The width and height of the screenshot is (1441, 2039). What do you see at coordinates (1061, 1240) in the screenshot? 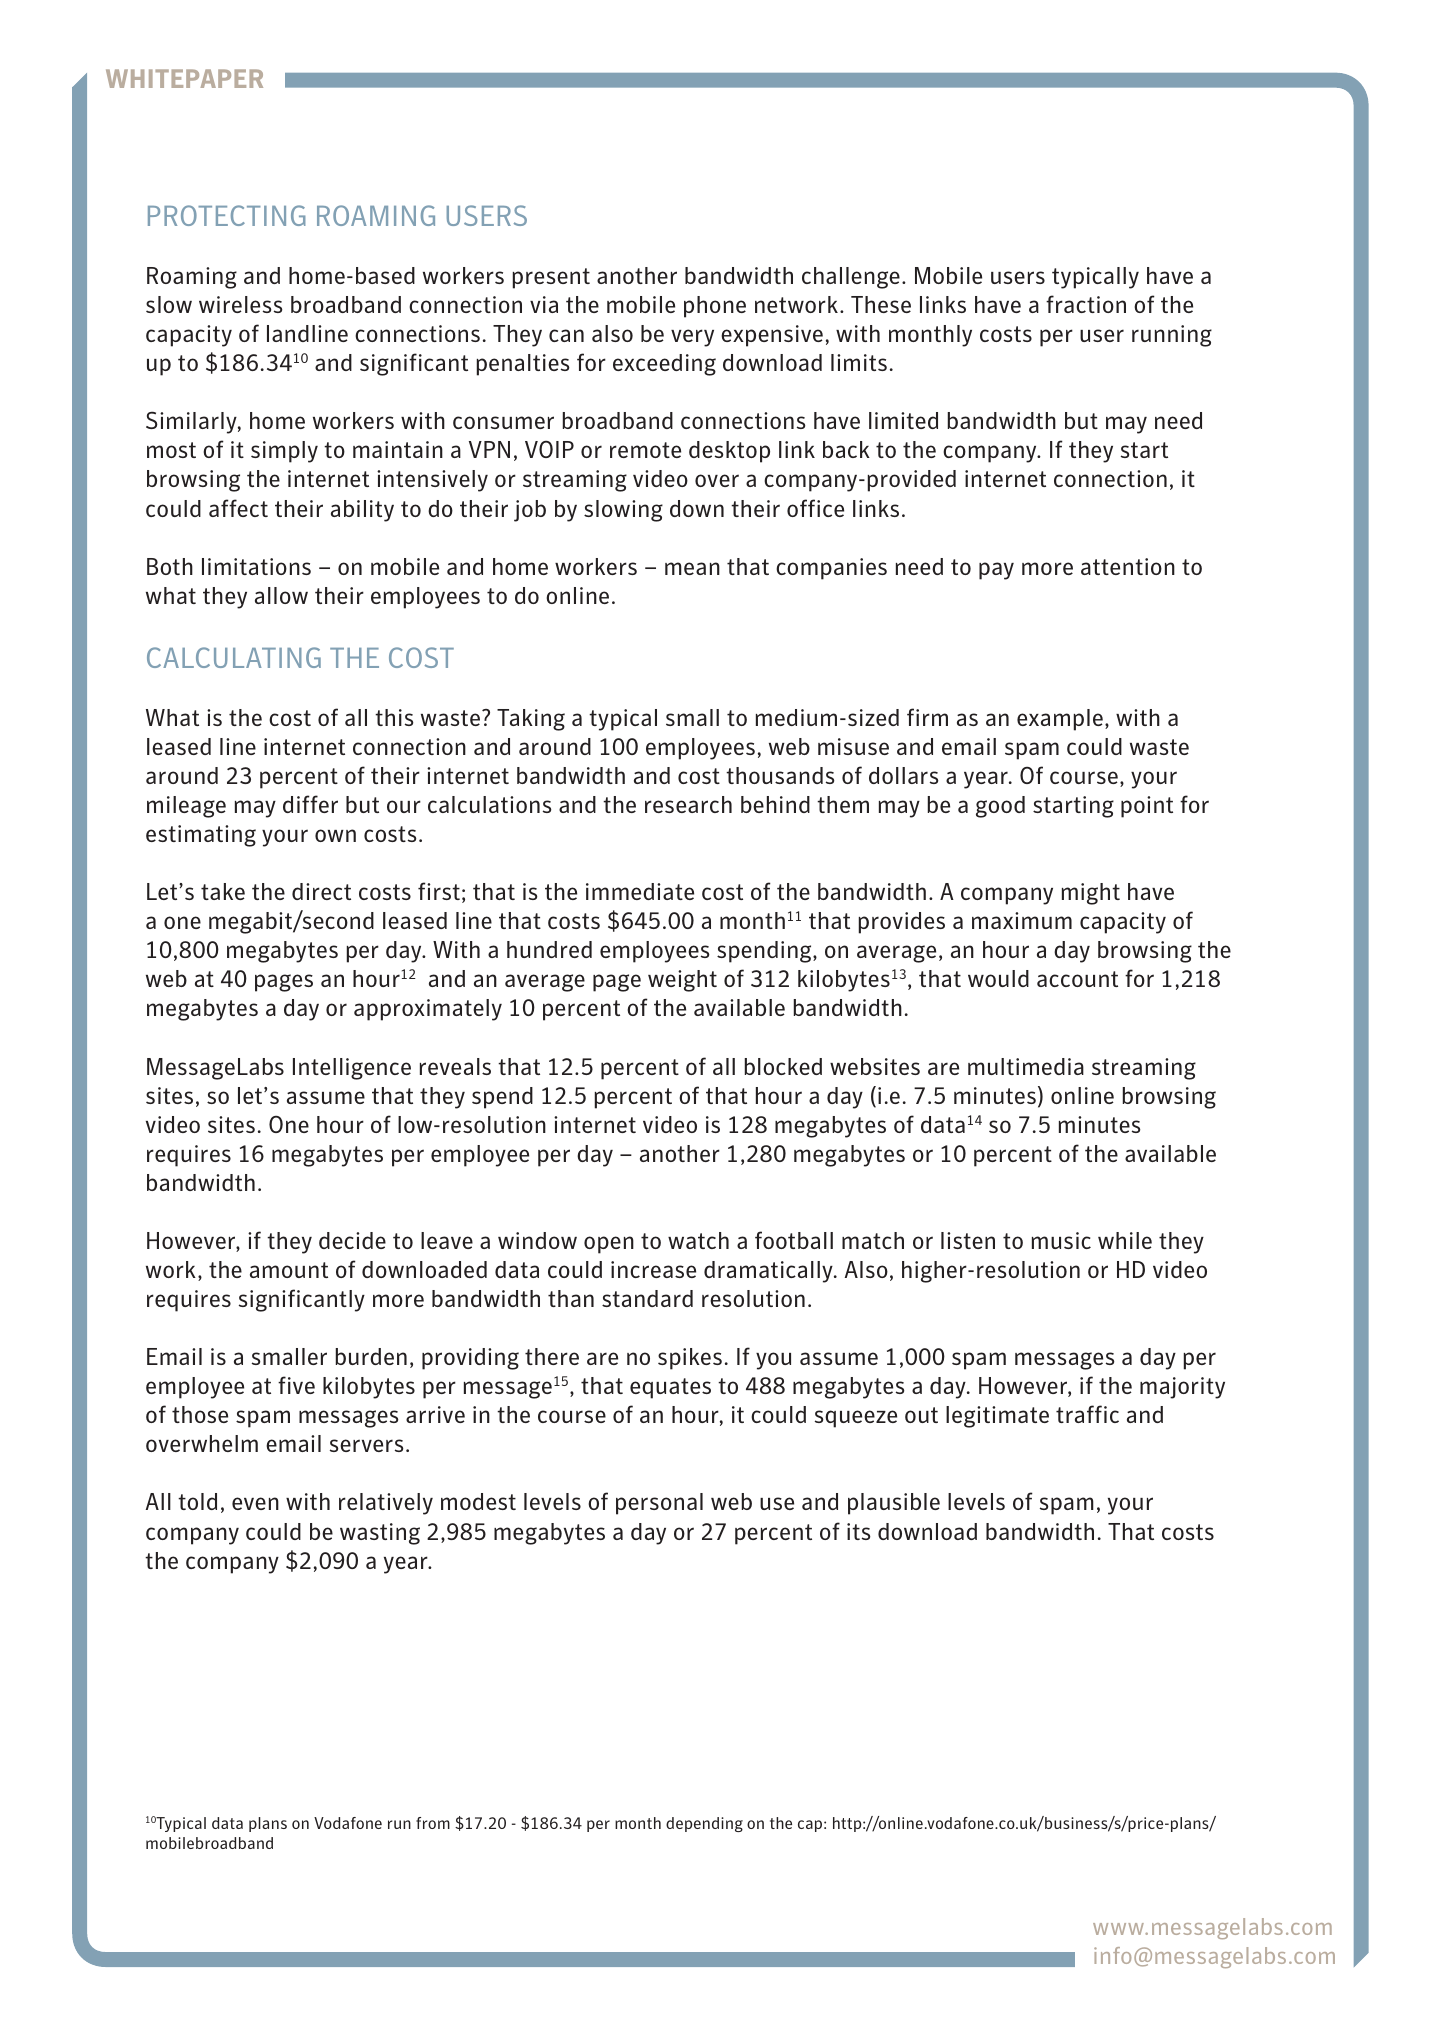
I see `music` at bounding box center [1061, 1240].
